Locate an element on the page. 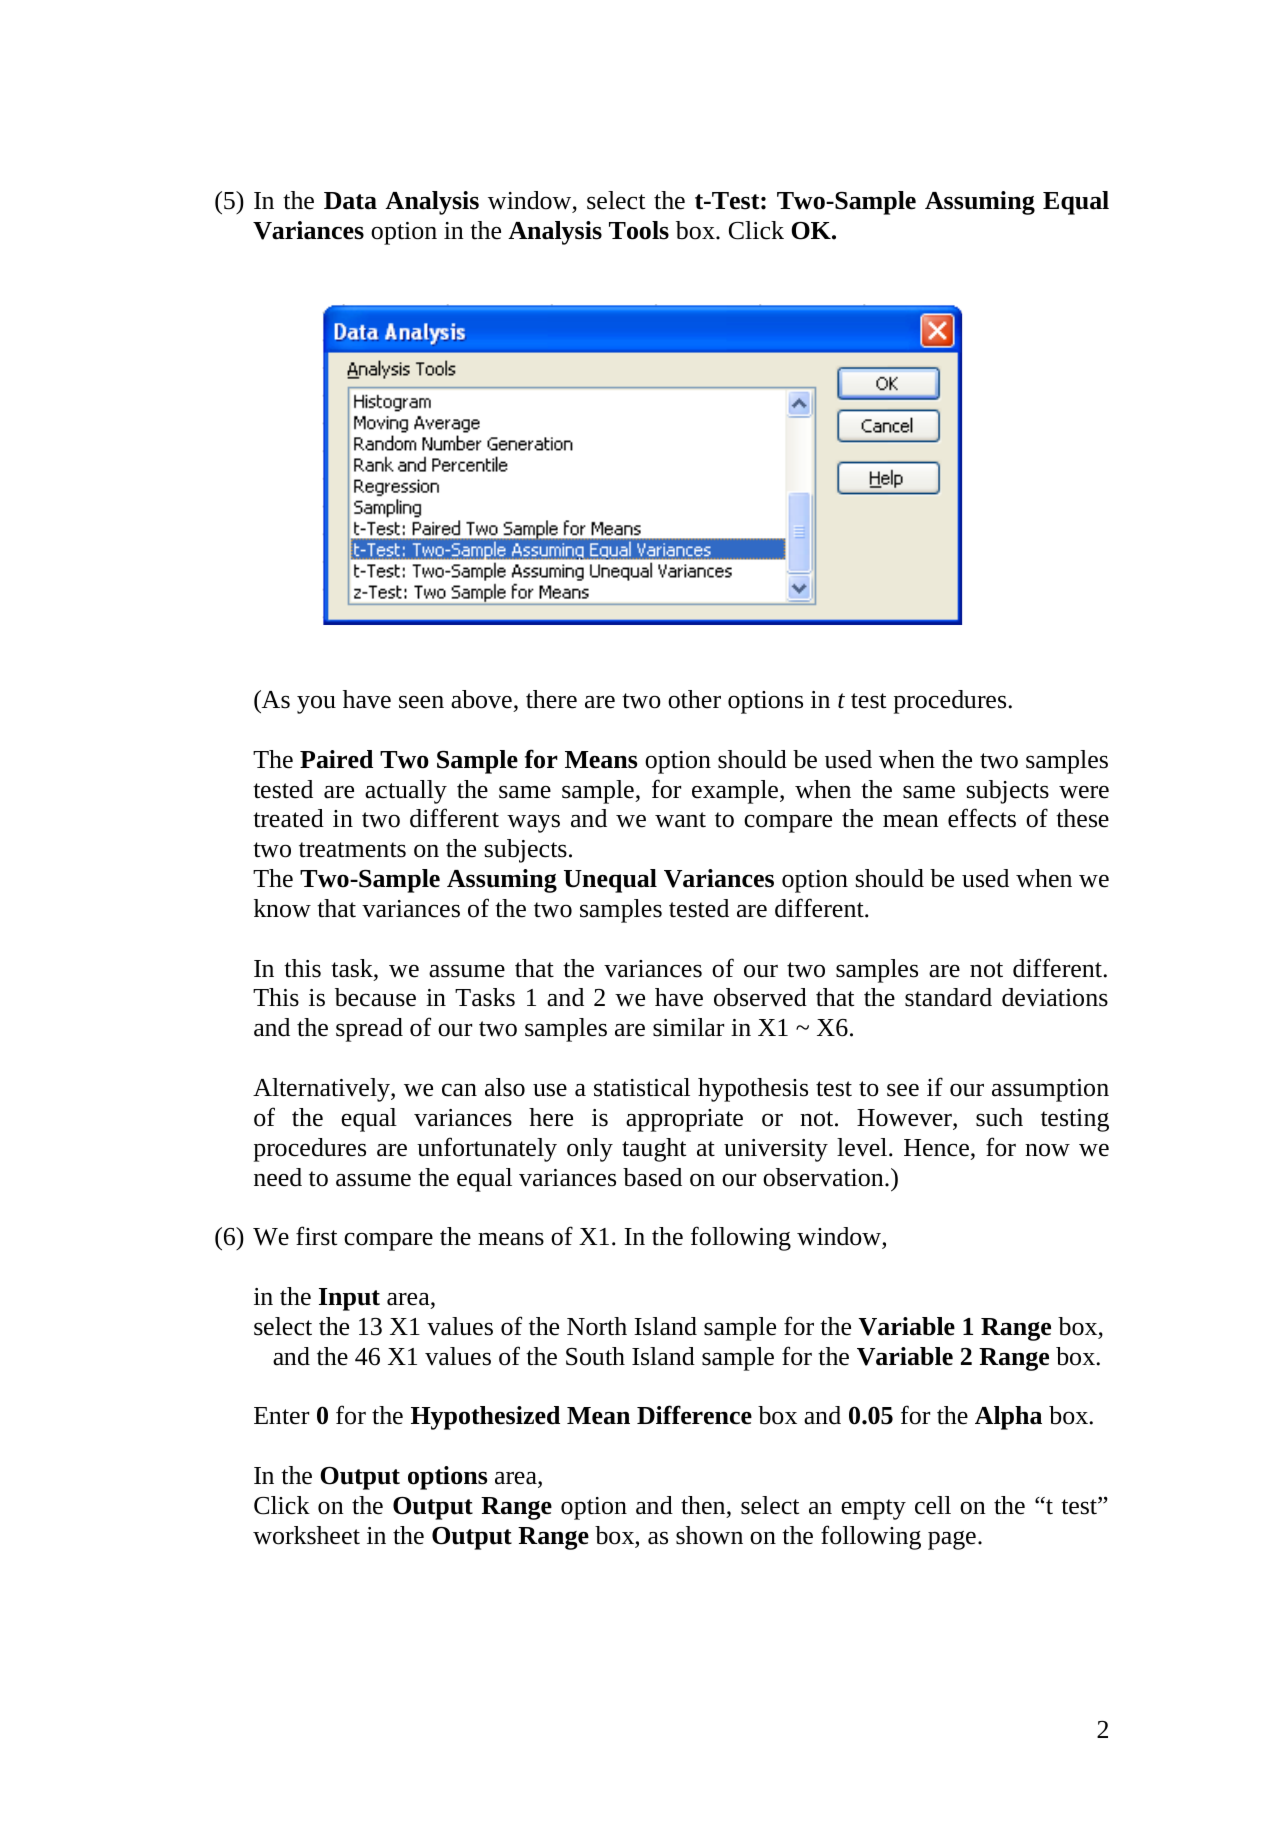 This image has width=1287, height=1821. treatments is located at coordinates (352, 850).
